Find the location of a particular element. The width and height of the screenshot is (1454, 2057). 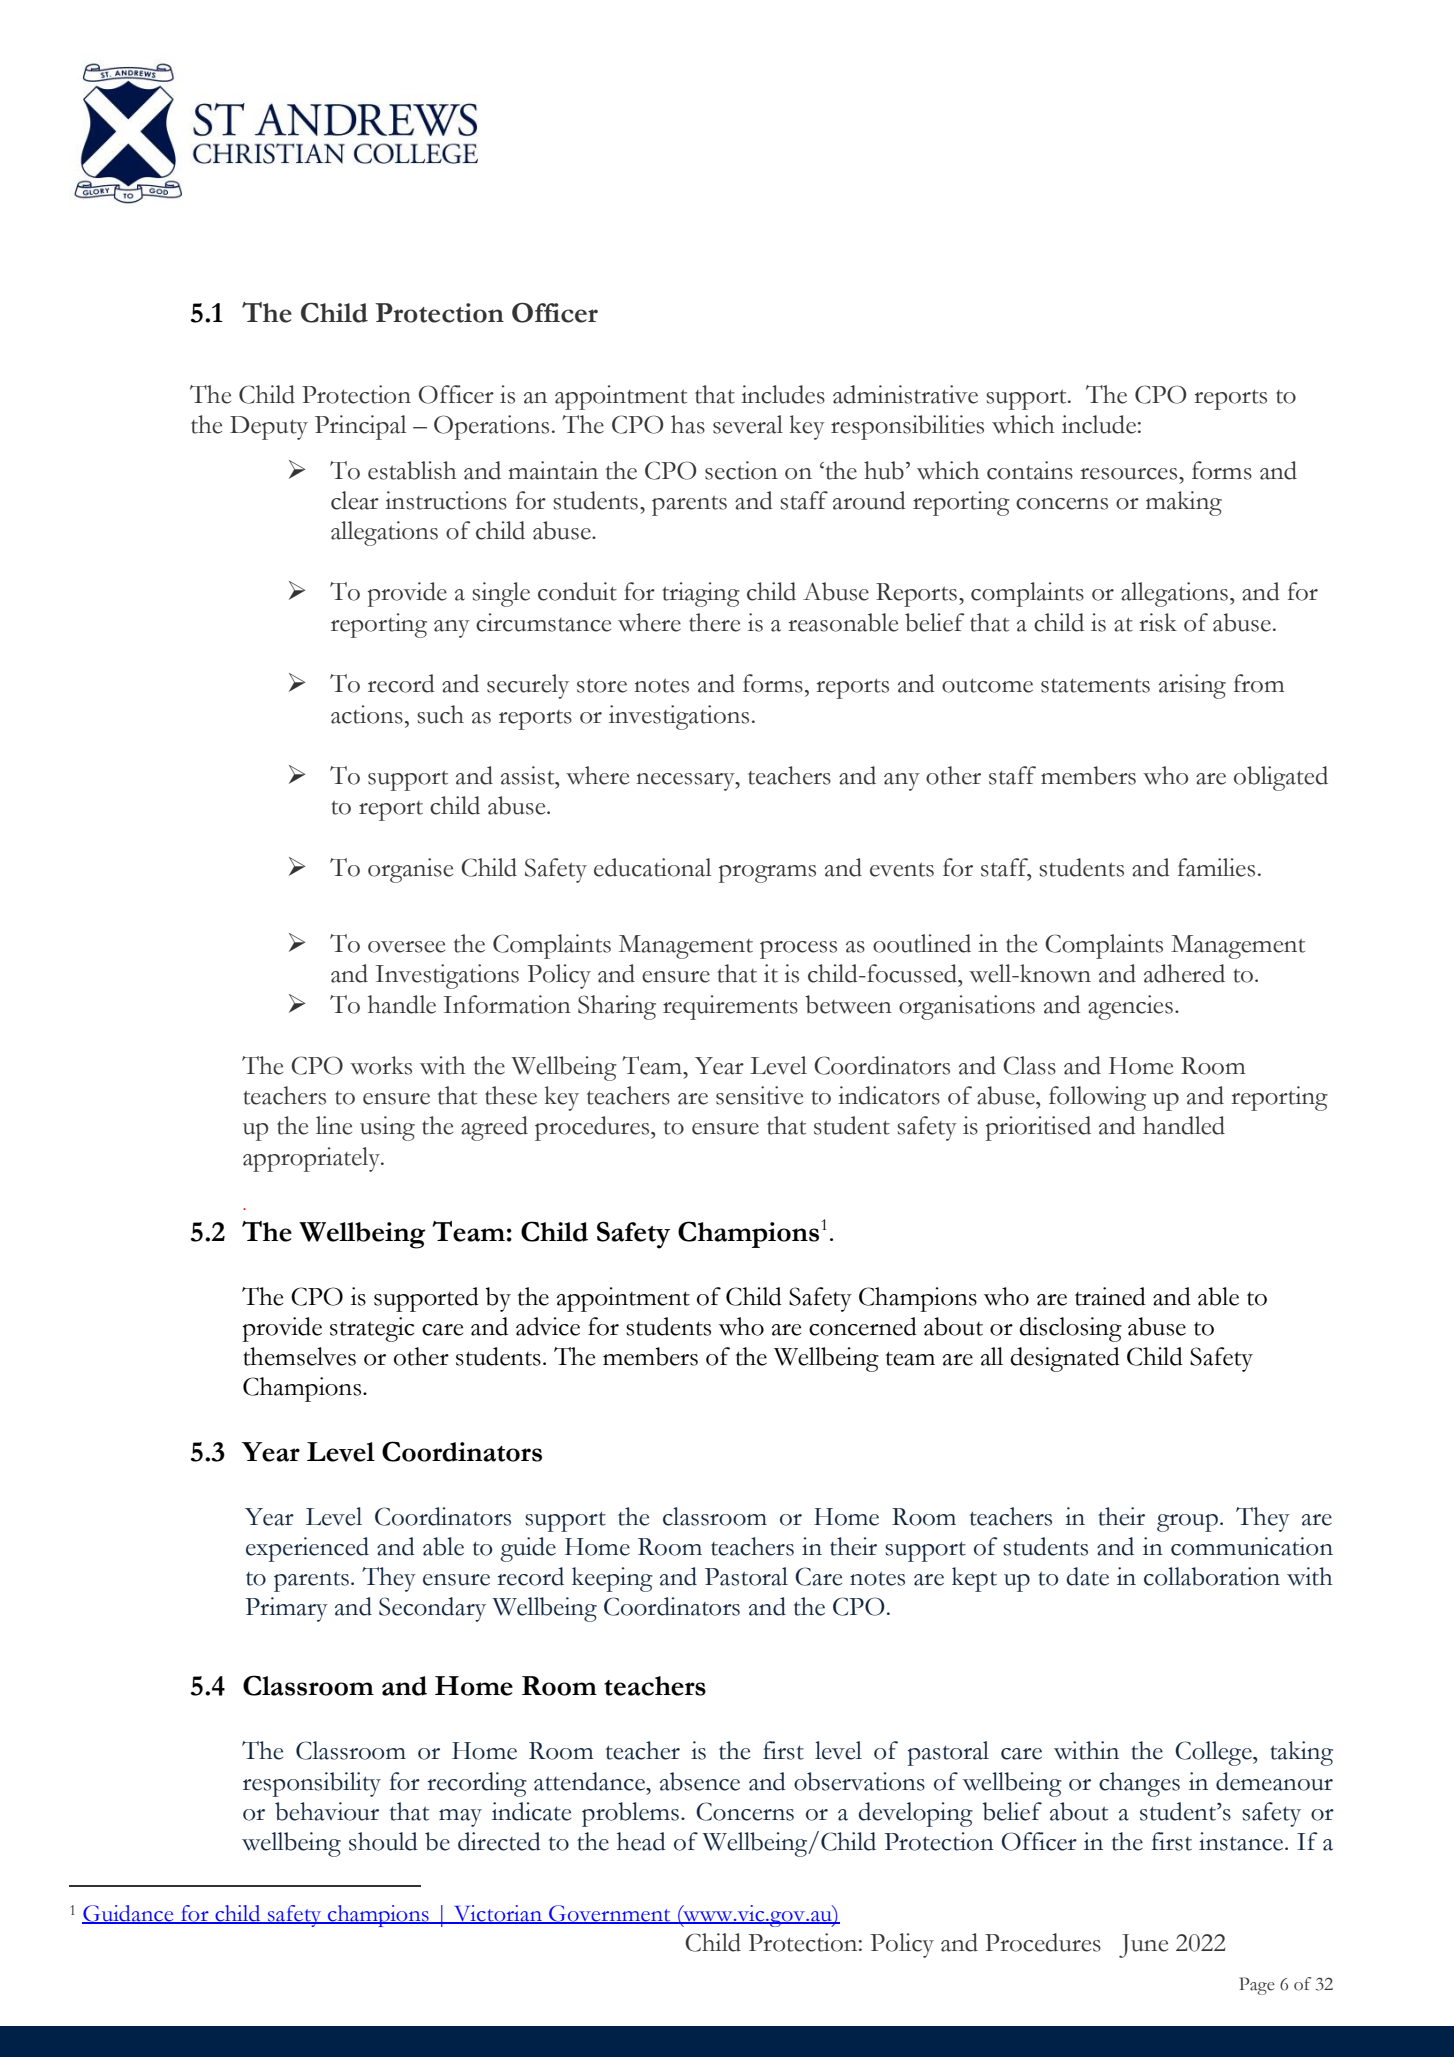

sensitive is located at coordinates (759, 1095).
